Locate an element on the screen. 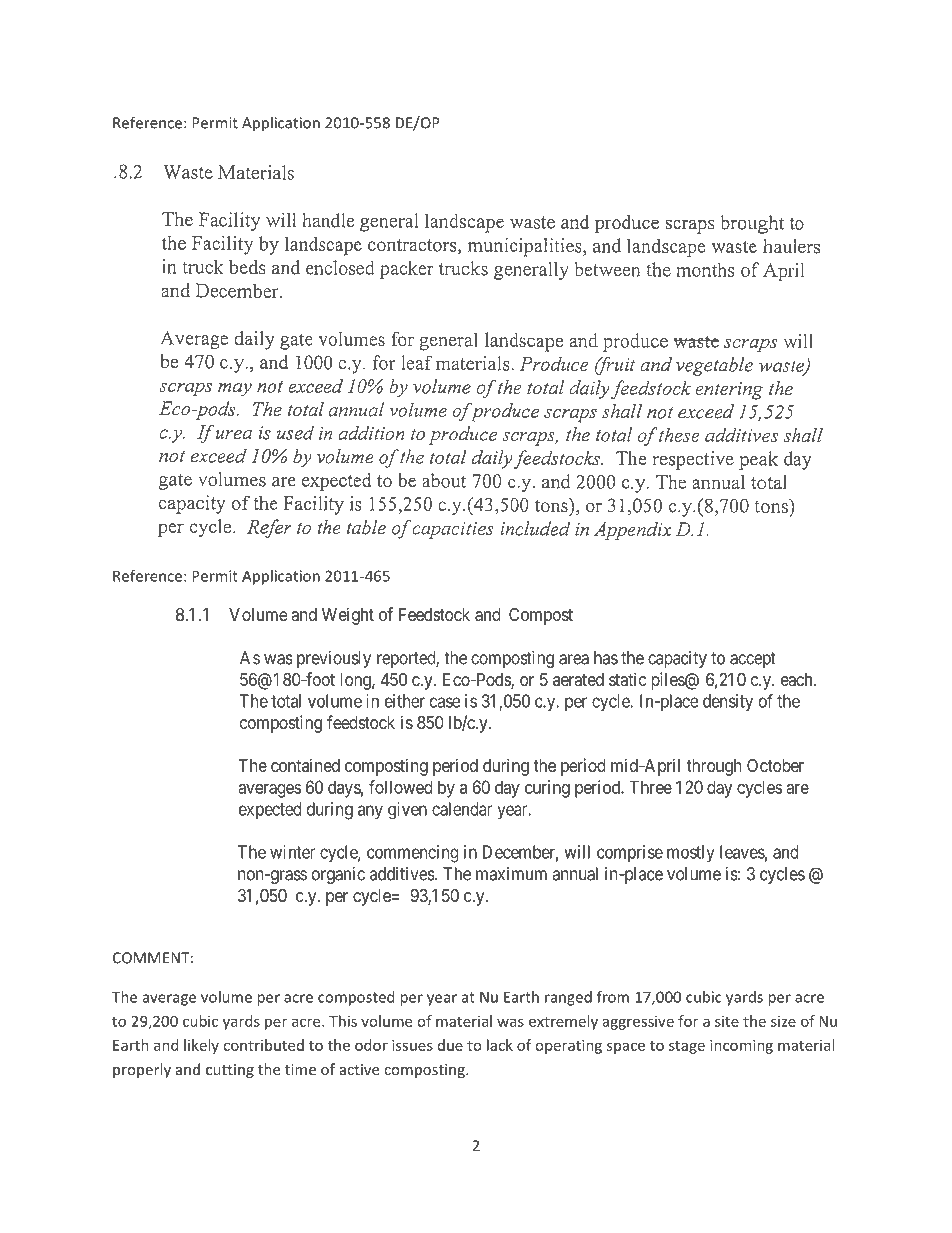 The image size is (952, 1233). accept is located at coordinates (753, 660).
